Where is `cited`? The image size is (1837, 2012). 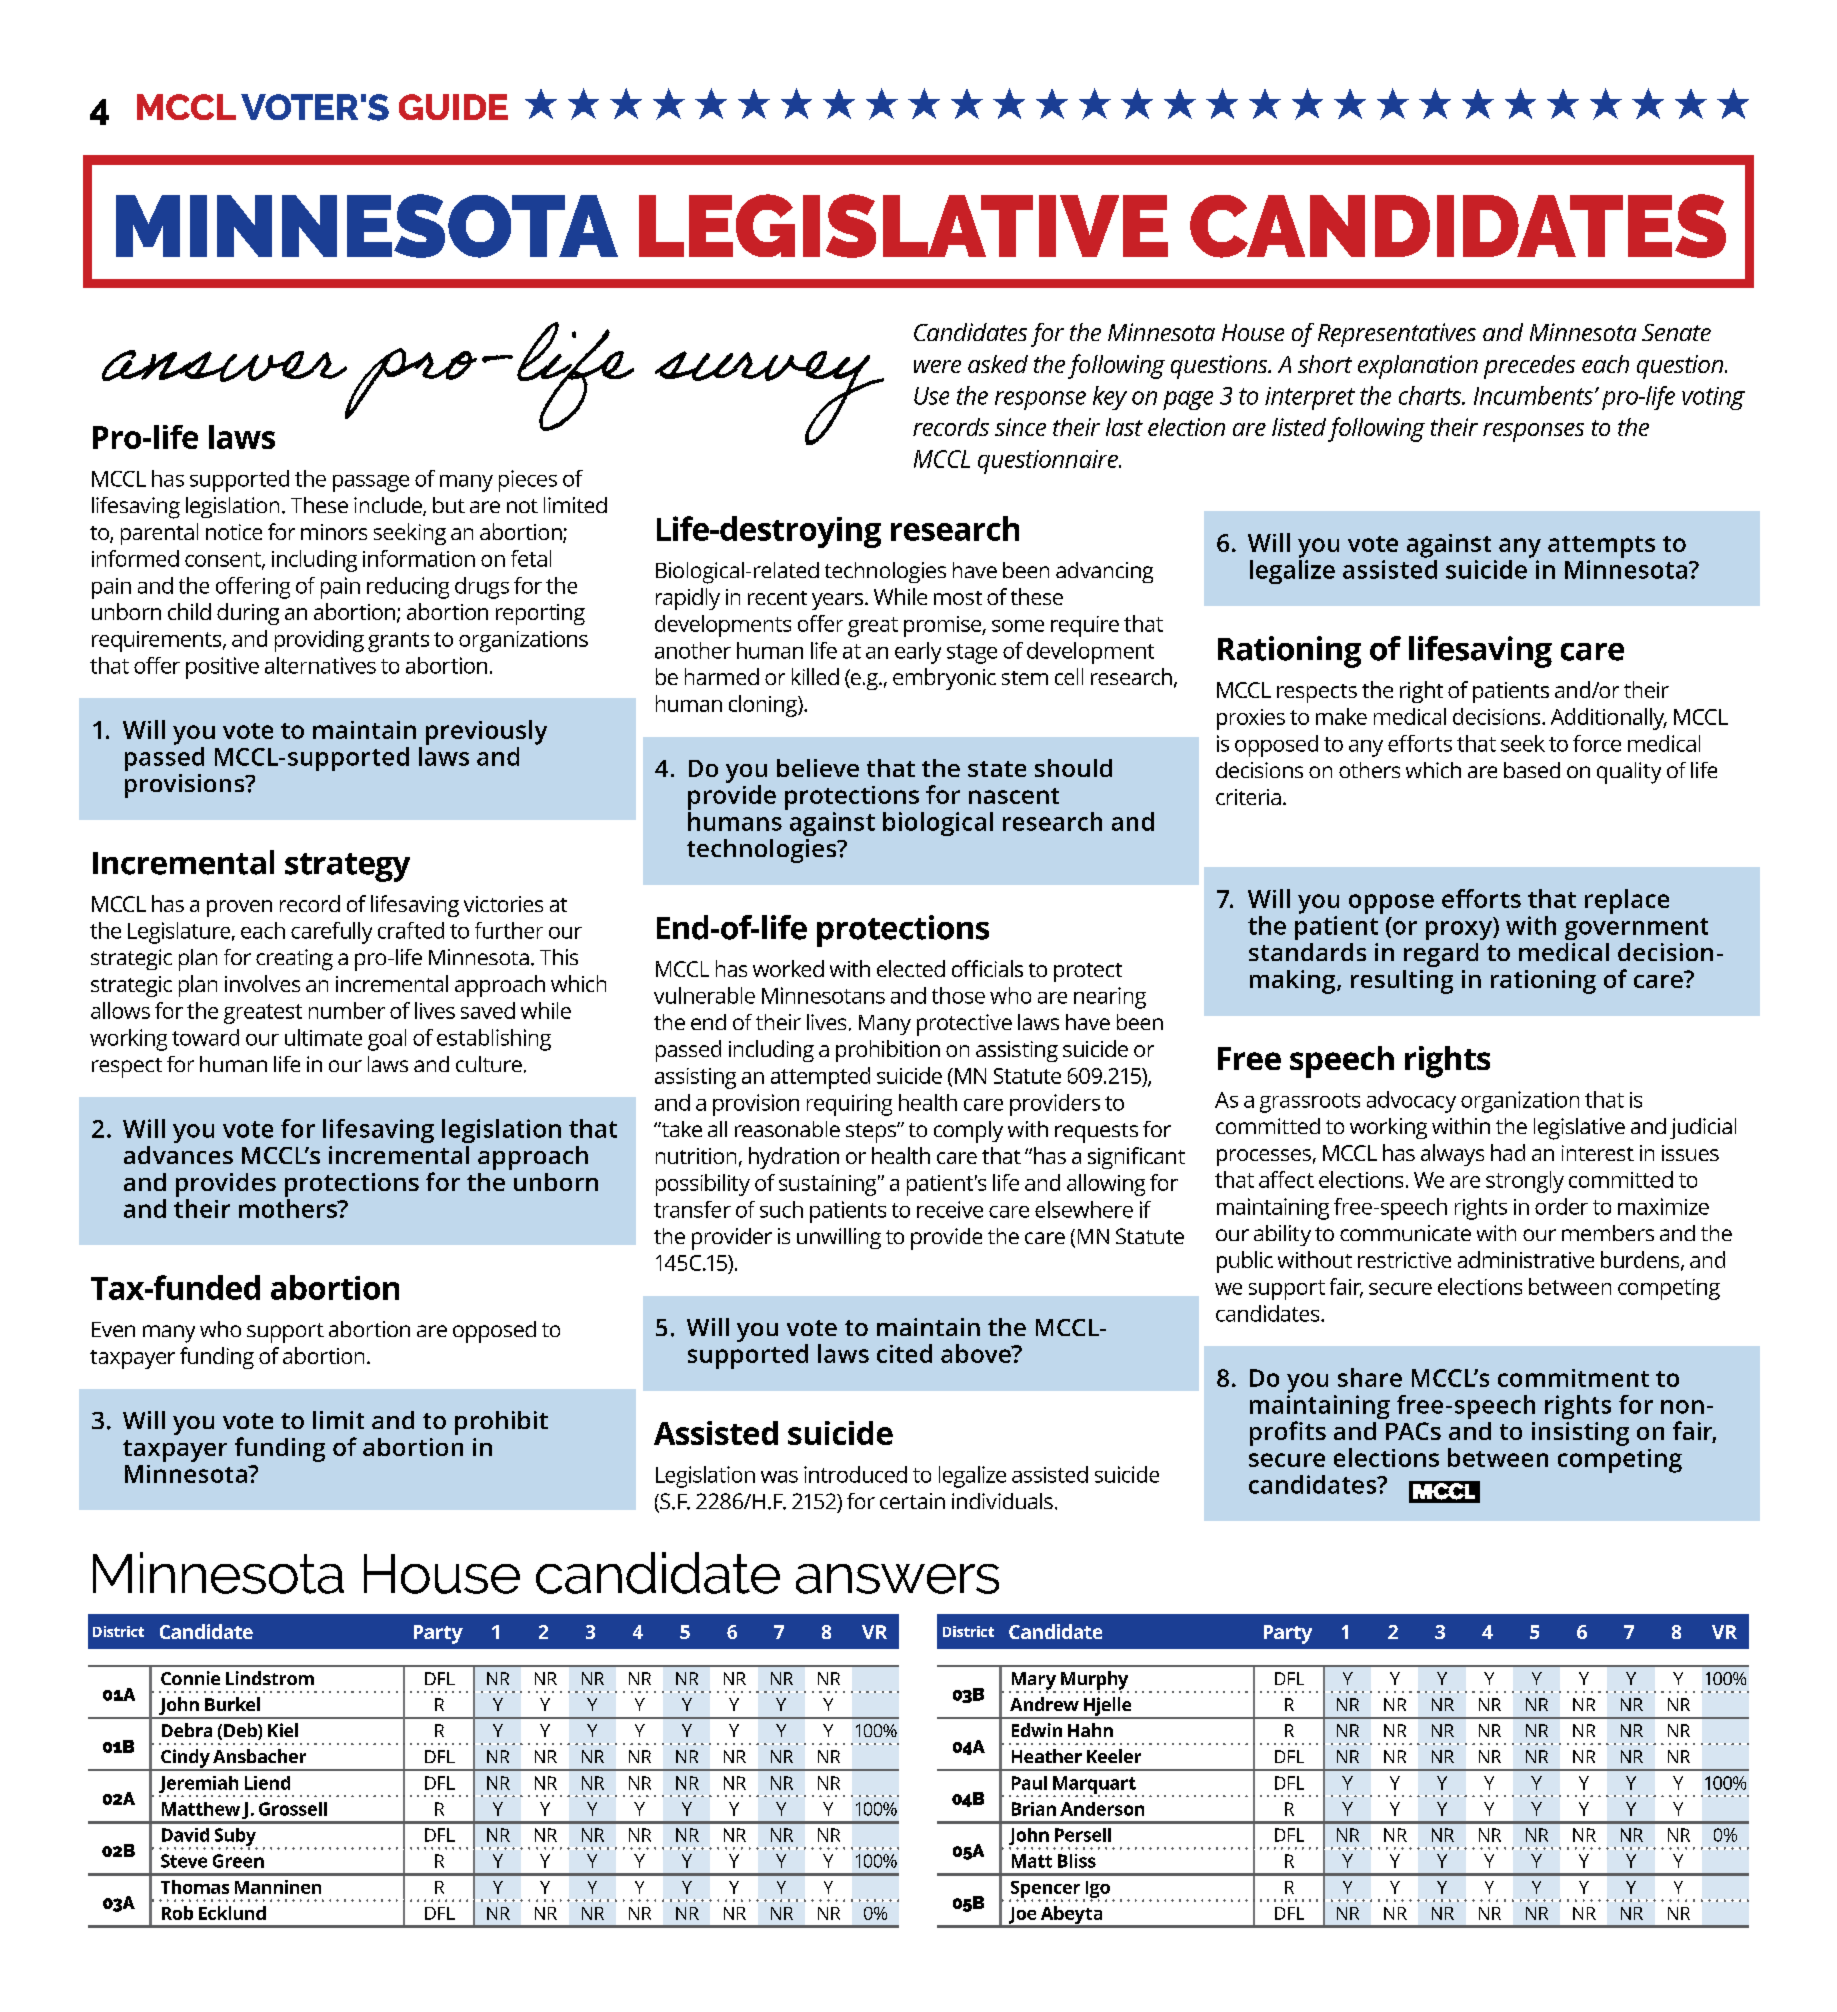 cited is located at coordinates (904, 1353).
